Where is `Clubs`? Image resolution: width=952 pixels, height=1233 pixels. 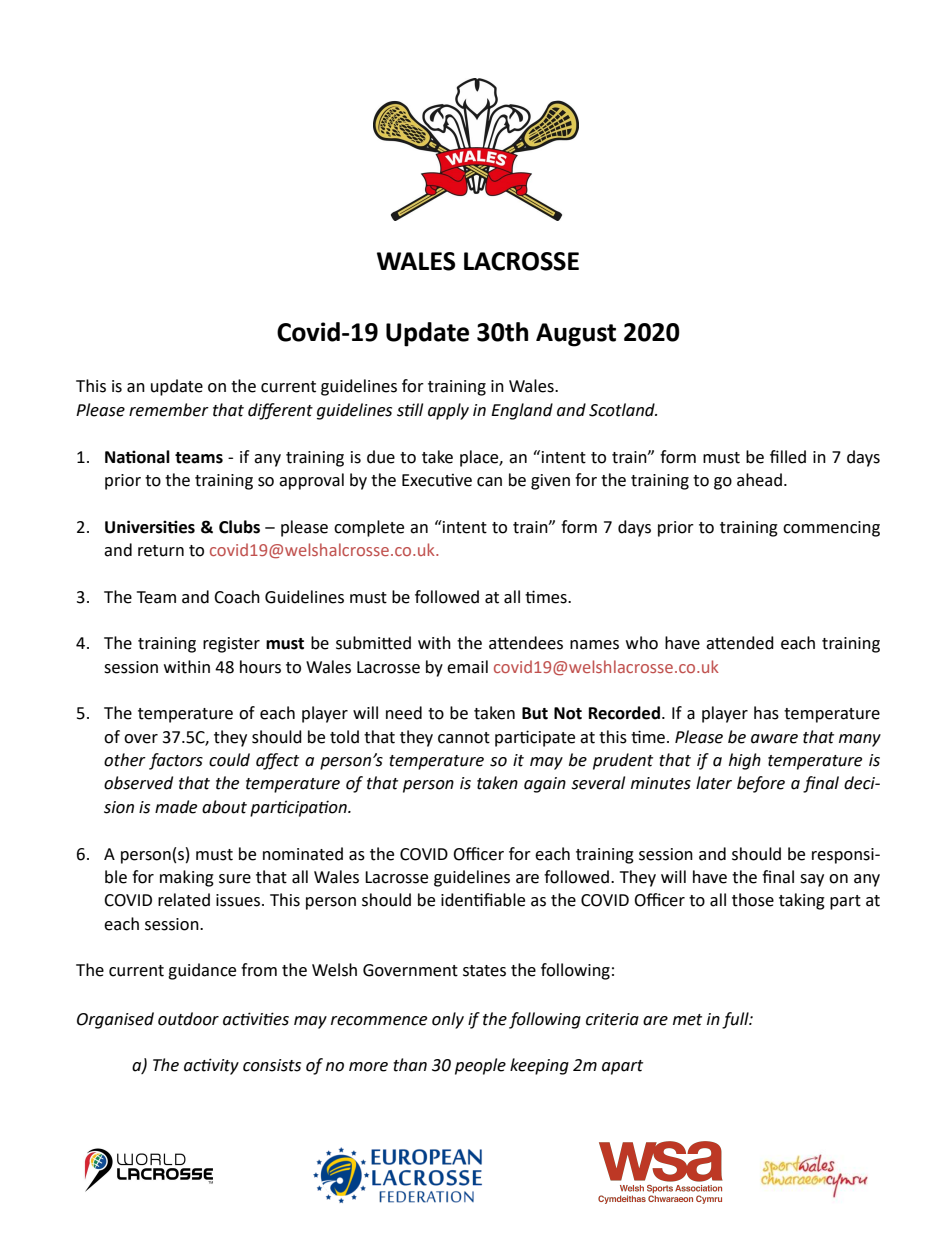
Clubs is located at coordinates (239, 527).
